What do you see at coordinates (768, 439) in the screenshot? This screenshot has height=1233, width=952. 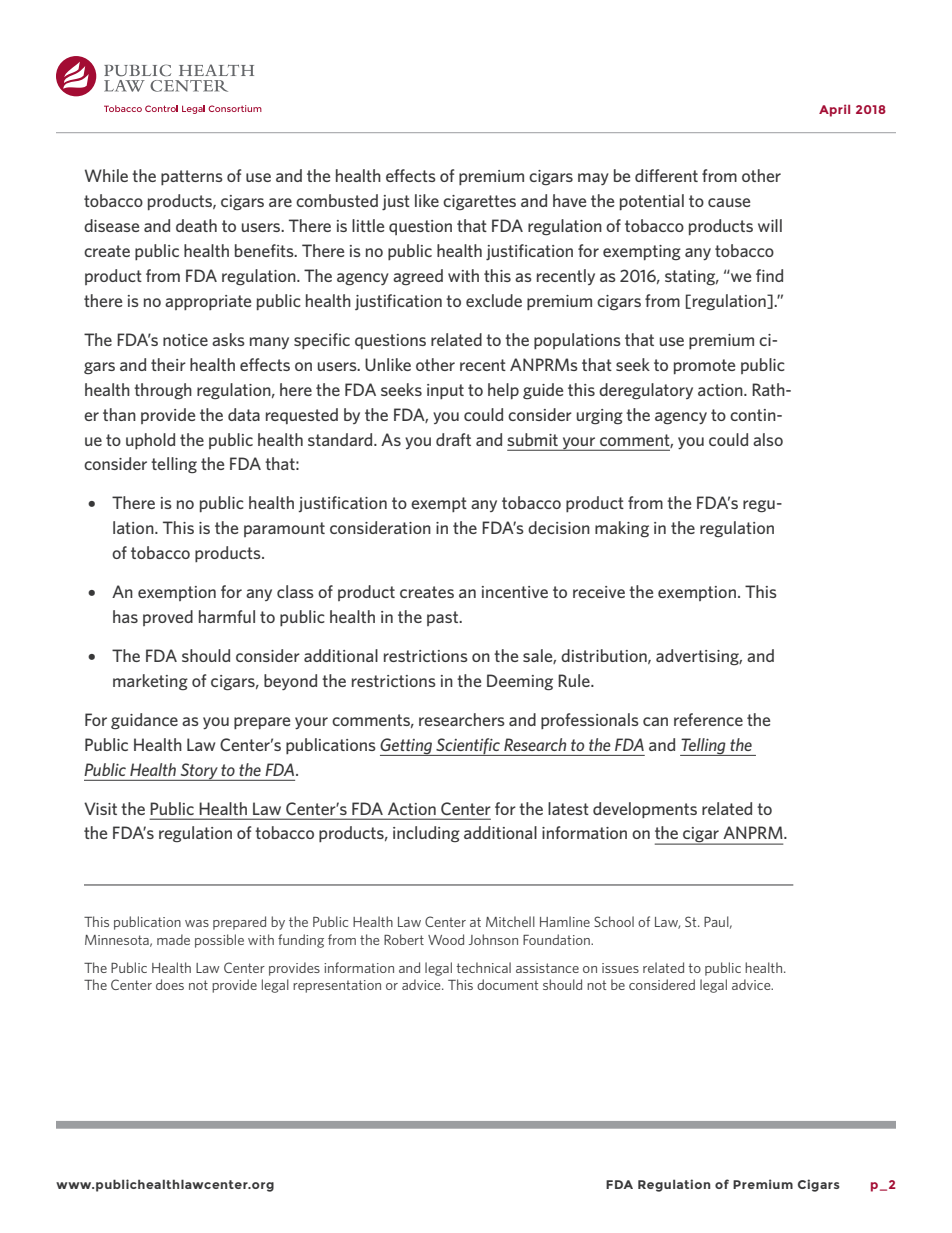 I see `also` at bounding box center [768, 439].
